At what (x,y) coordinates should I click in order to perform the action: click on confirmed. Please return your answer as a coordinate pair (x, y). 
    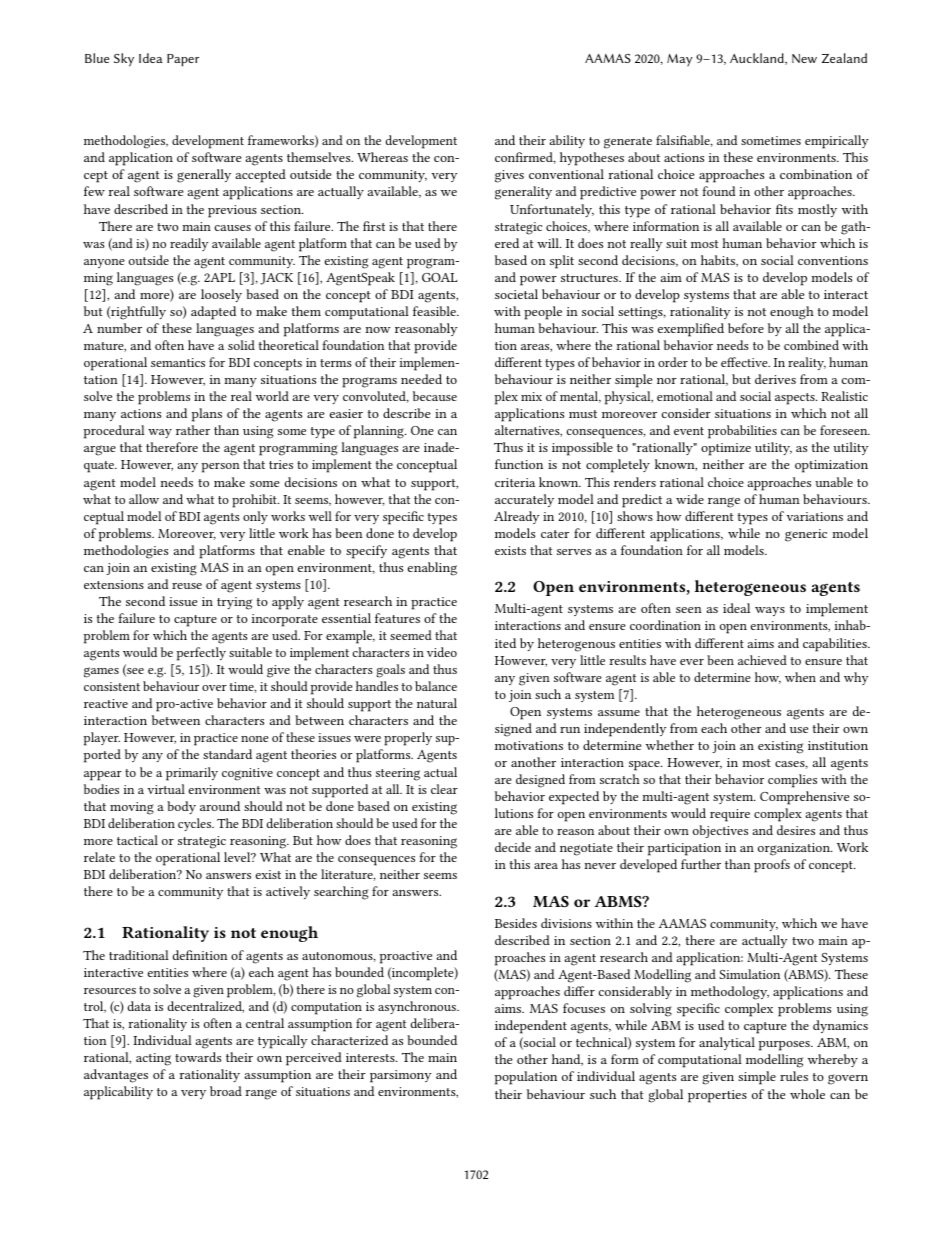
    Looking at the image, I should click on (525, 158).
